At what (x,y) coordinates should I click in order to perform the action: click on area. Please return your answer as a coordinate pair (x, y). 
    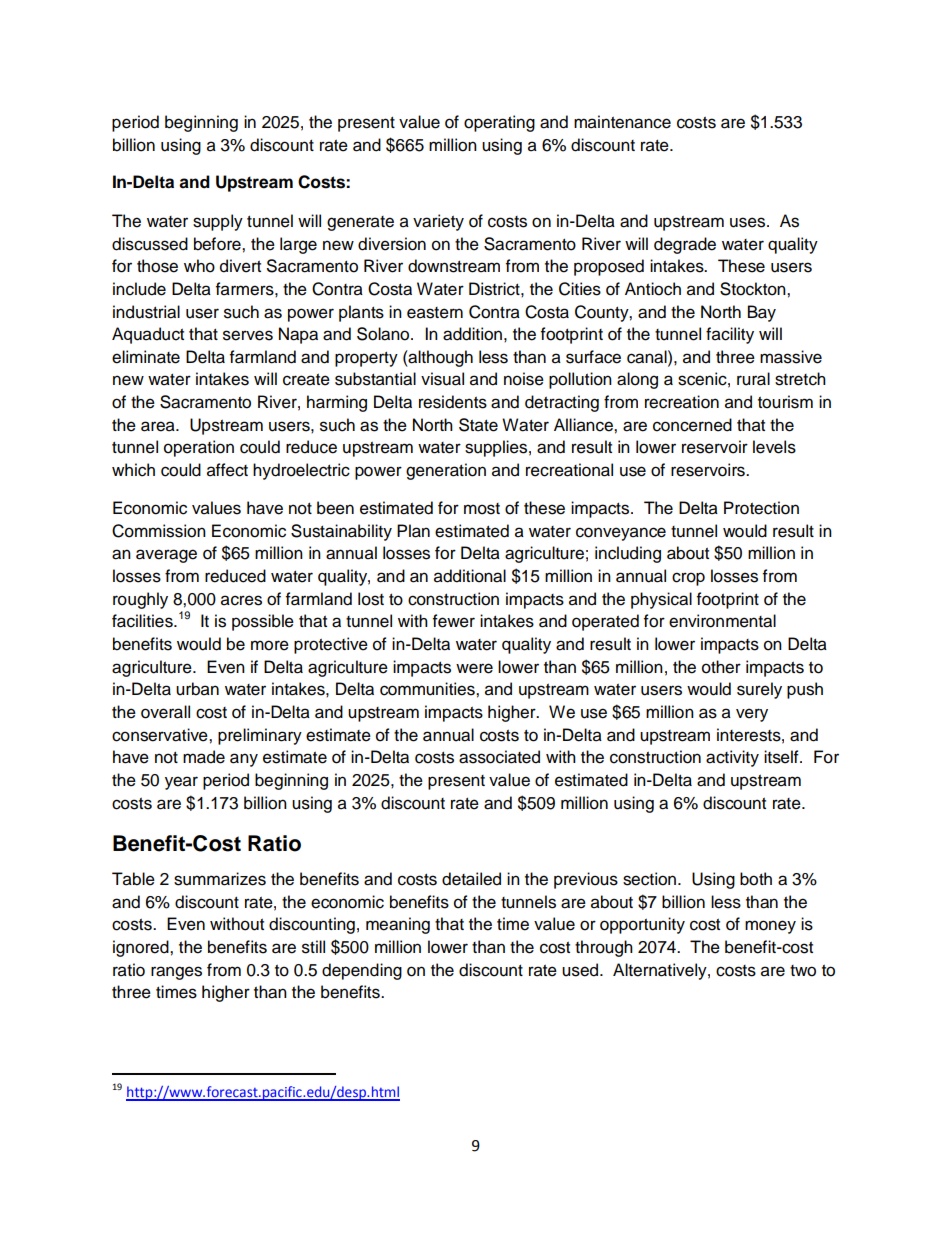
    Looking at the image, I should click on (159, 426).
